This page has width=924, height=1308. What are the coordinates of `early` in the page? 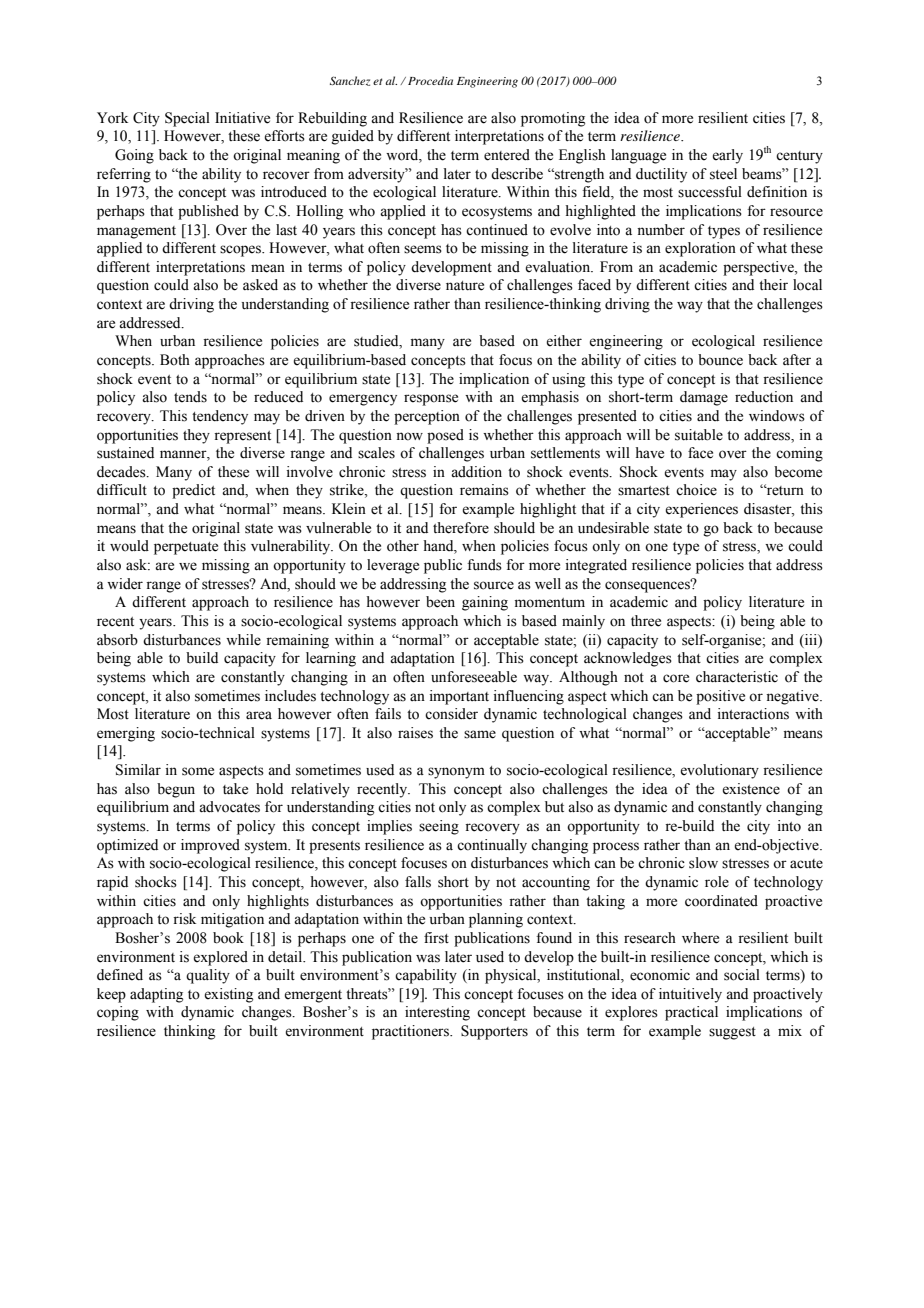 It's located at (727, 156).
